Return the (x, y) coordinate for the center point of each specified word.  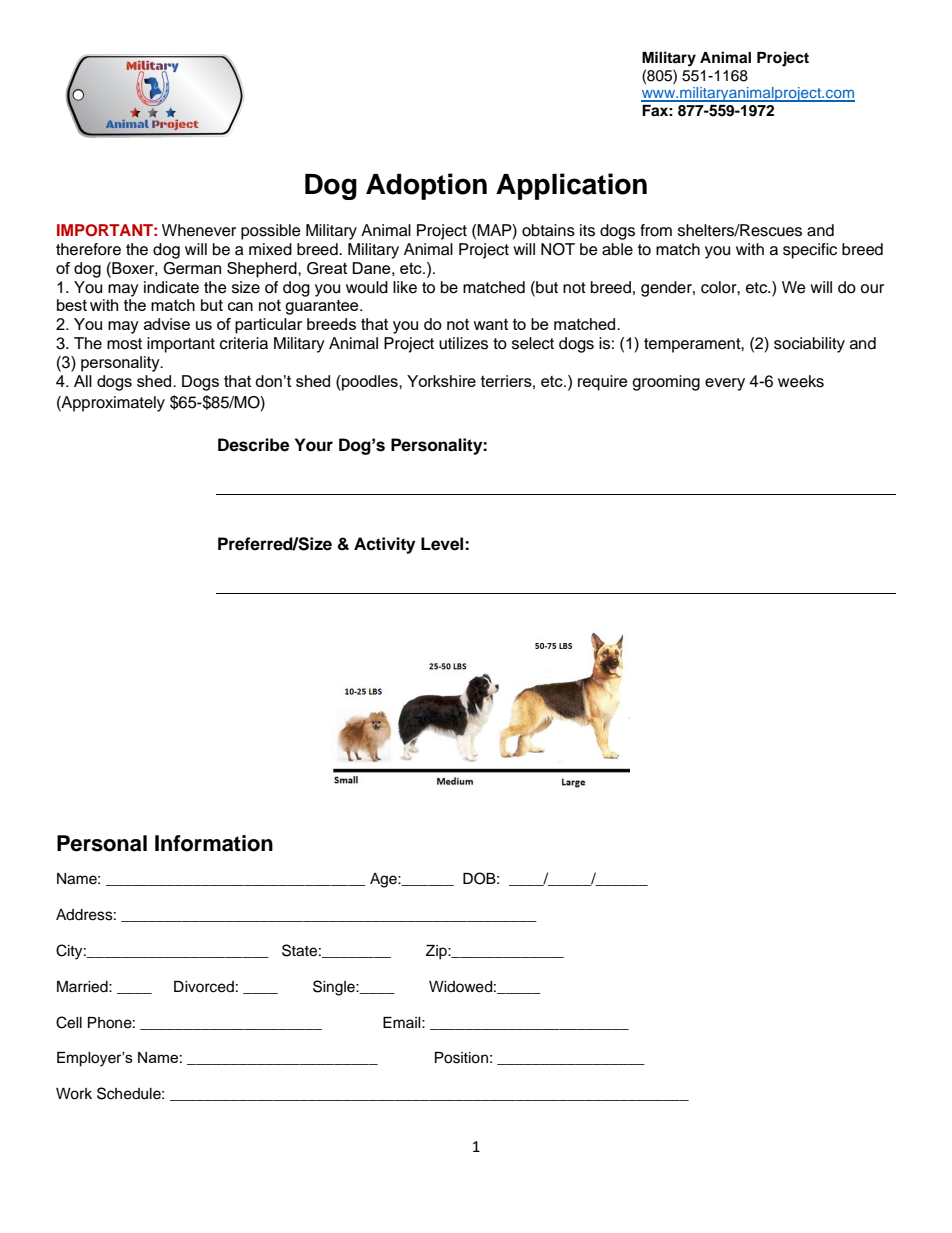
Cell (69, 1022)
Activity (384, 545)
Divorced (204, 987)
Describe (253, 445)
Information (214, 843)
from (656, 230)
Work (74, 1094)
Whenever (199, 230)
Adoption (426, 186)
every (725, 384)
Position (461, 1058)
